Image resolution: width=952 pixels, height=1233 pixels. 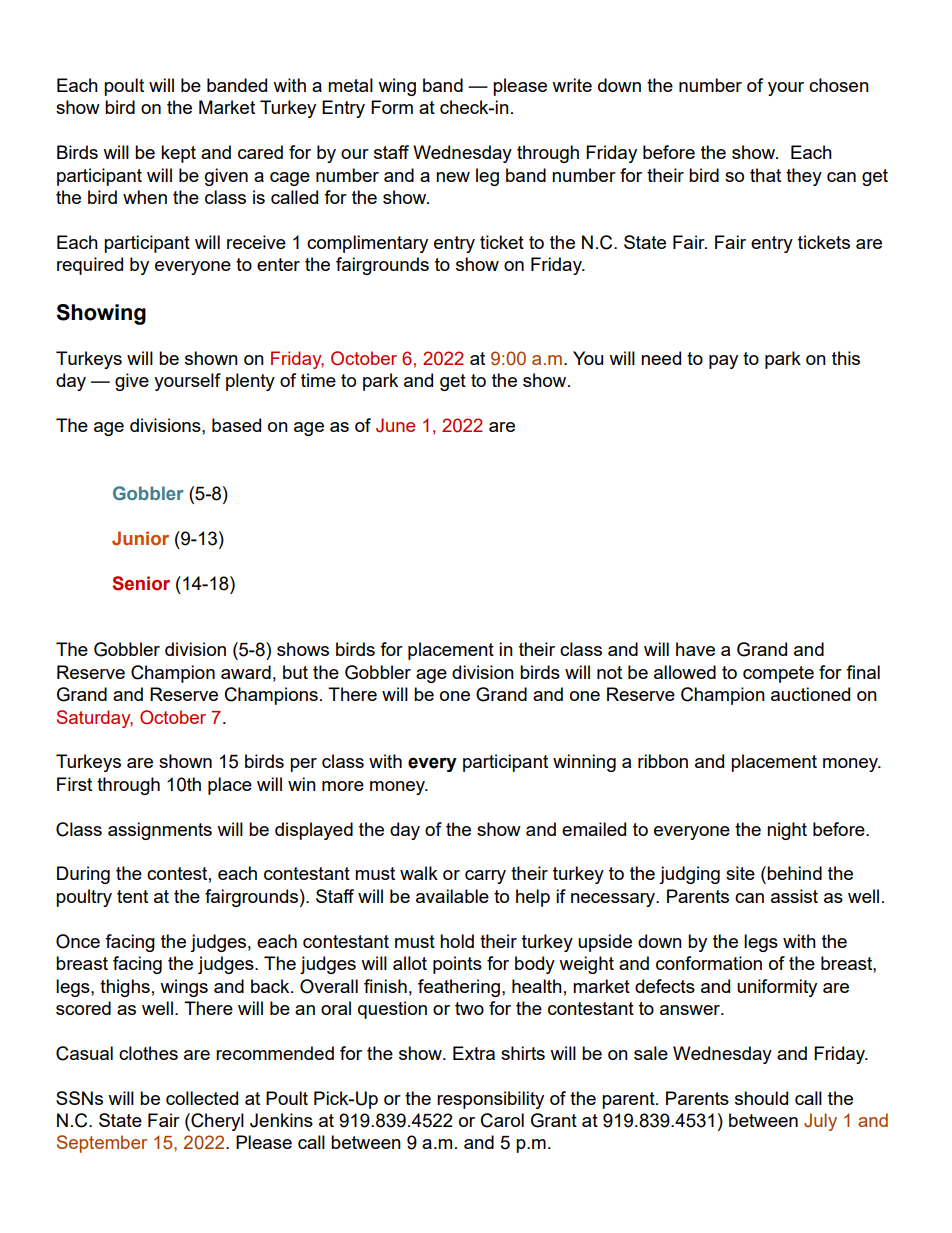 I want to click on Junior, so click(x=140, y=538).
